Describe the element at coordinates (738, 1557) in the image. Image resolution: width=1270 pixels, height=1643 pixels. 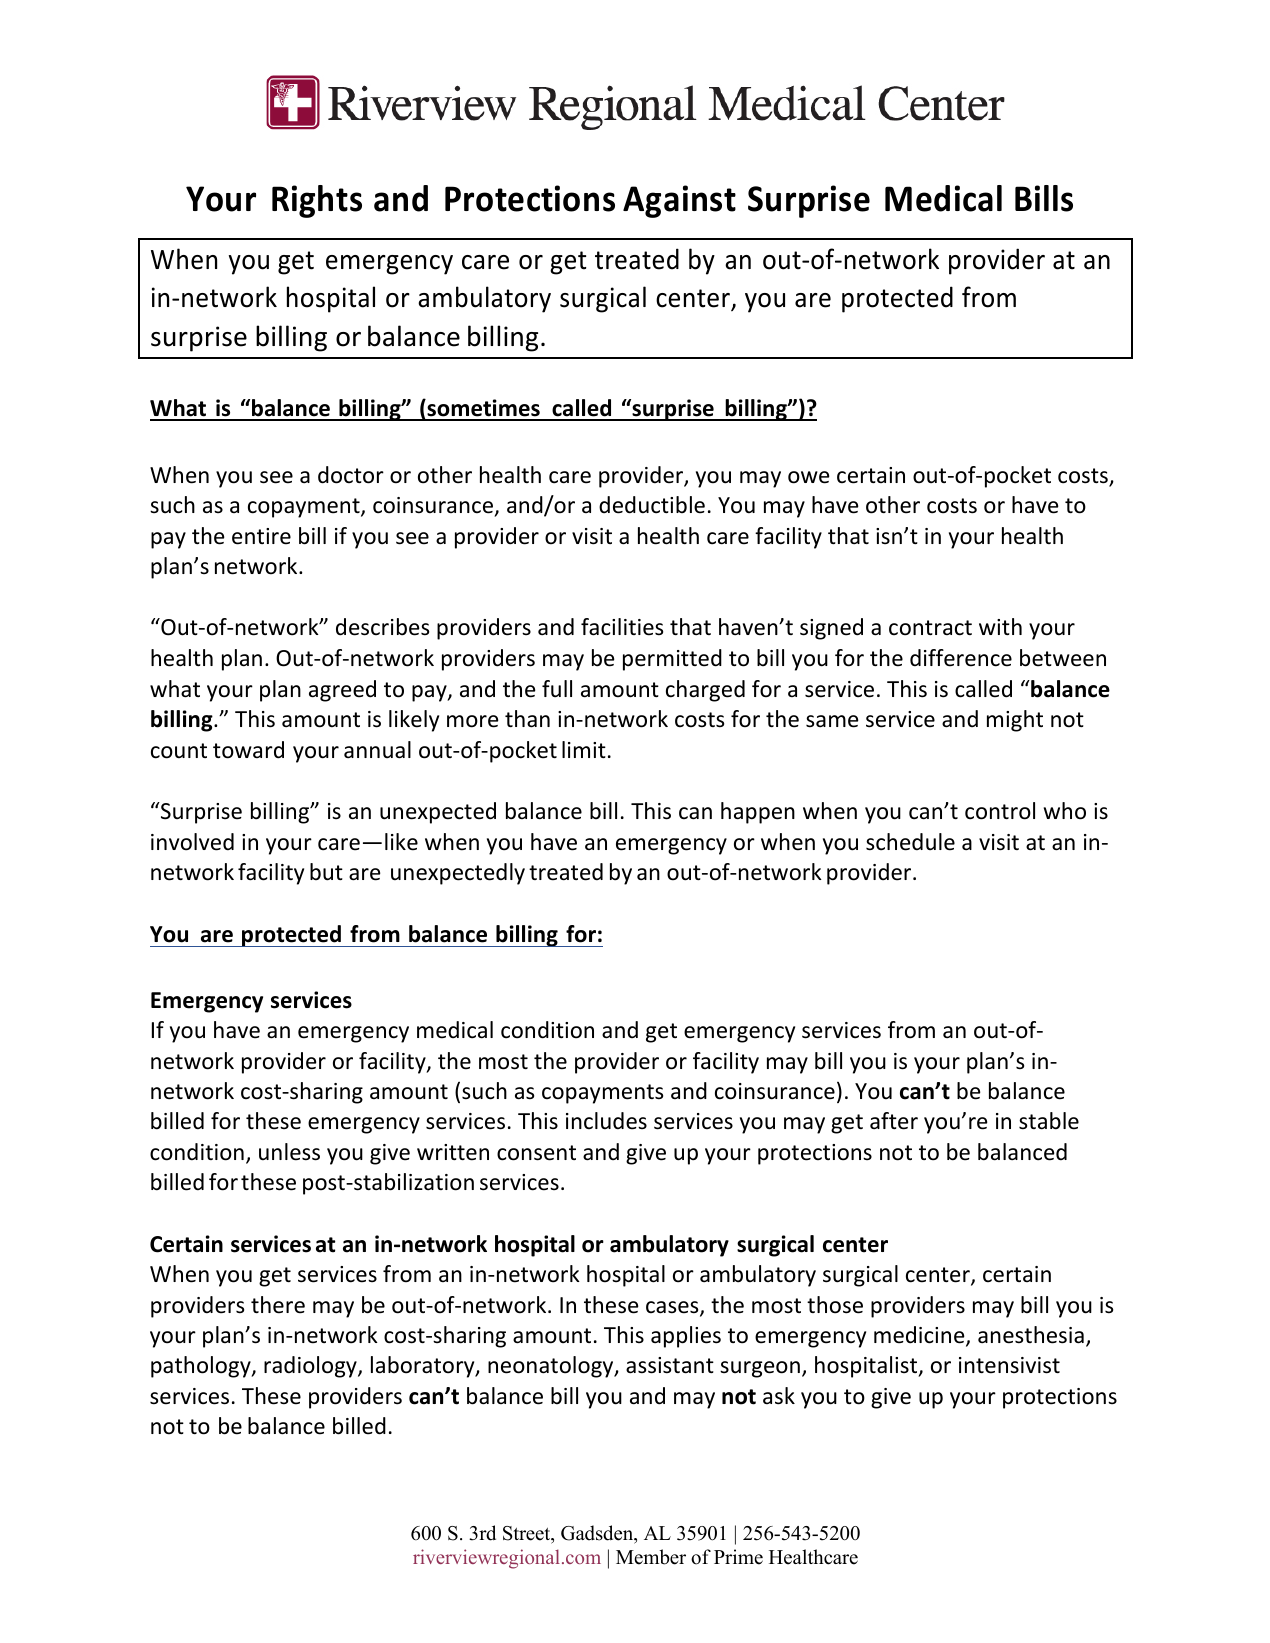
I see `Prime` at that location.
